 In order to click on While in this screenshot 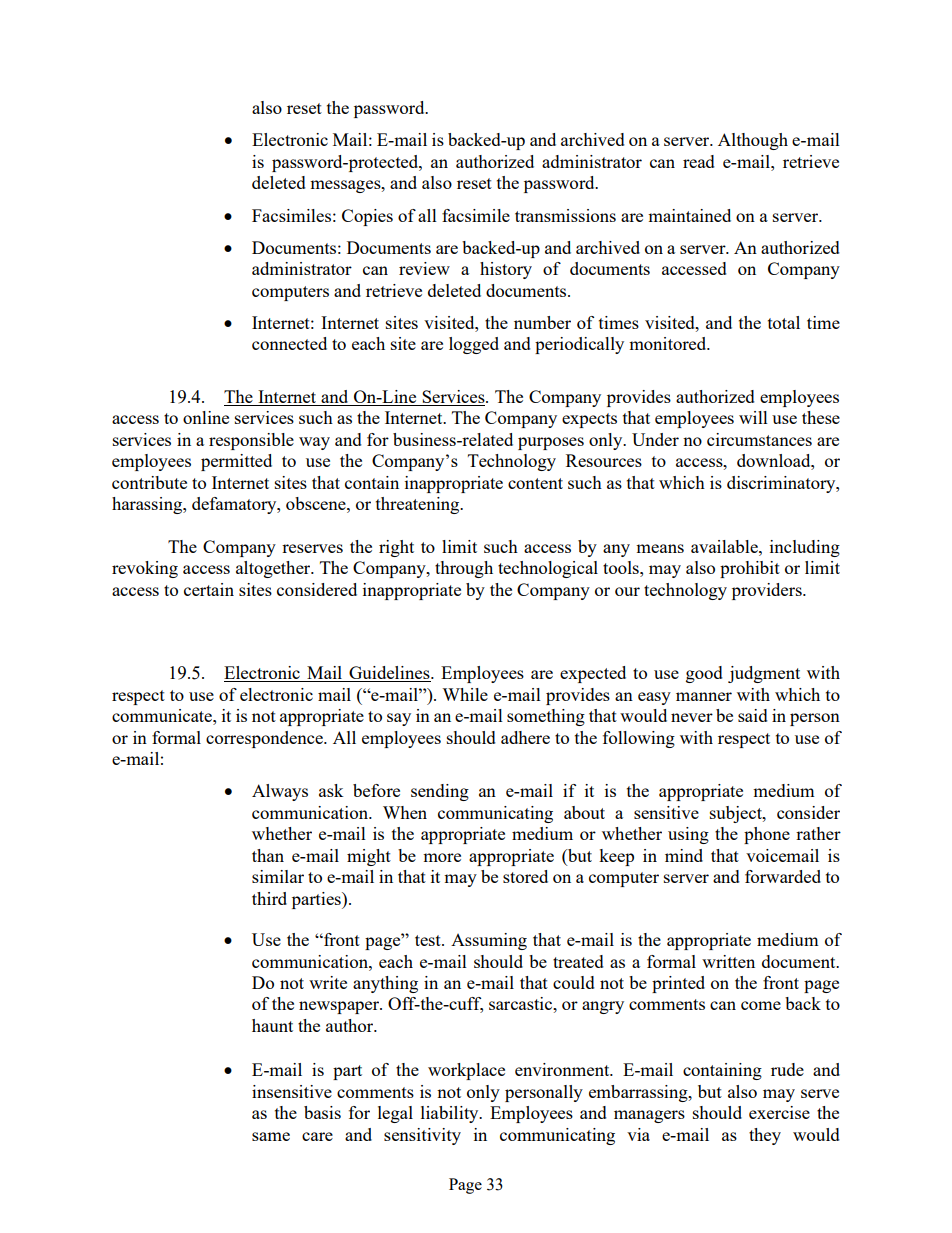, I will do `click(465, 694)`.
